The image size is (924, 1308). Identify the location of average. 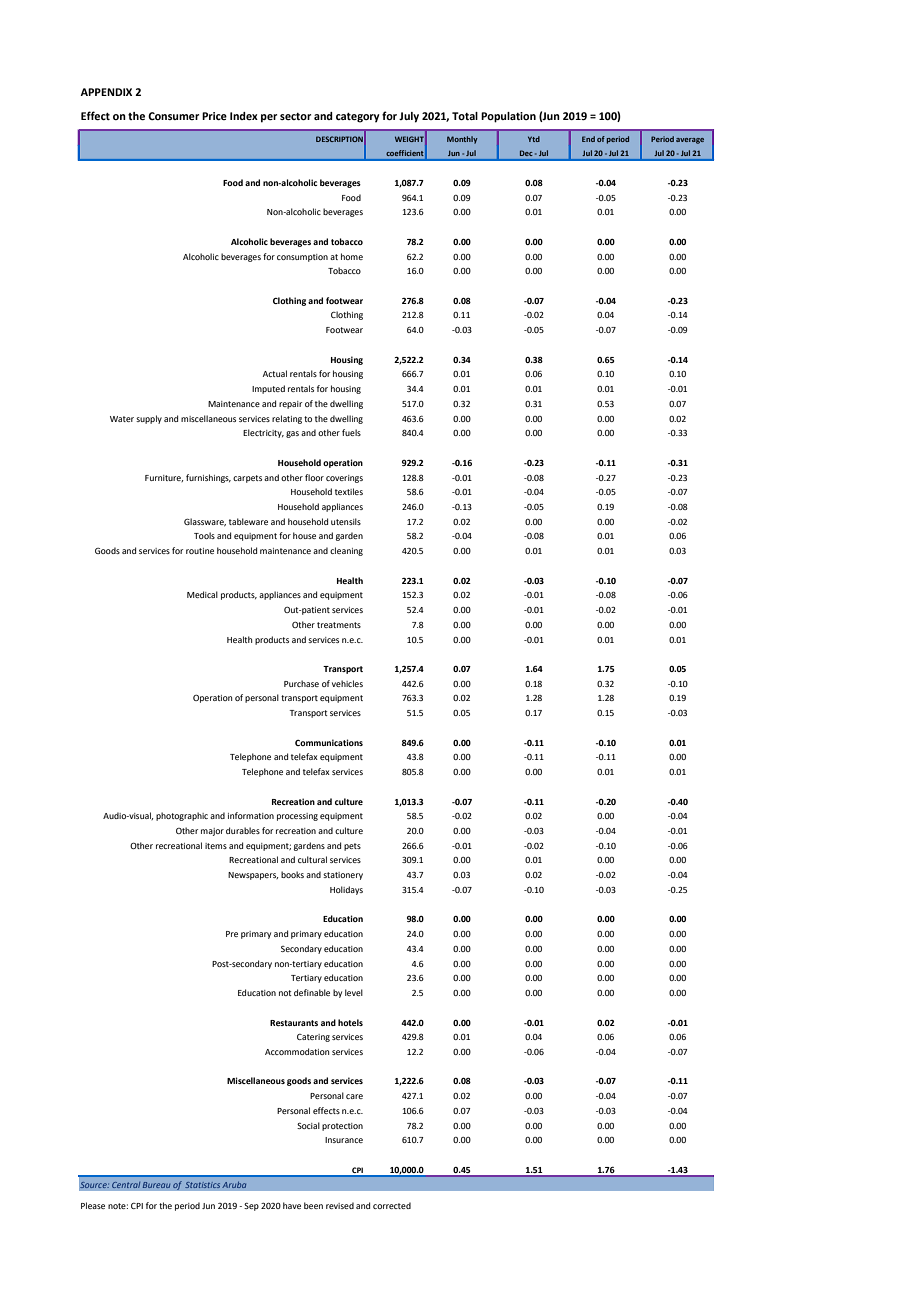
(690, 141).
